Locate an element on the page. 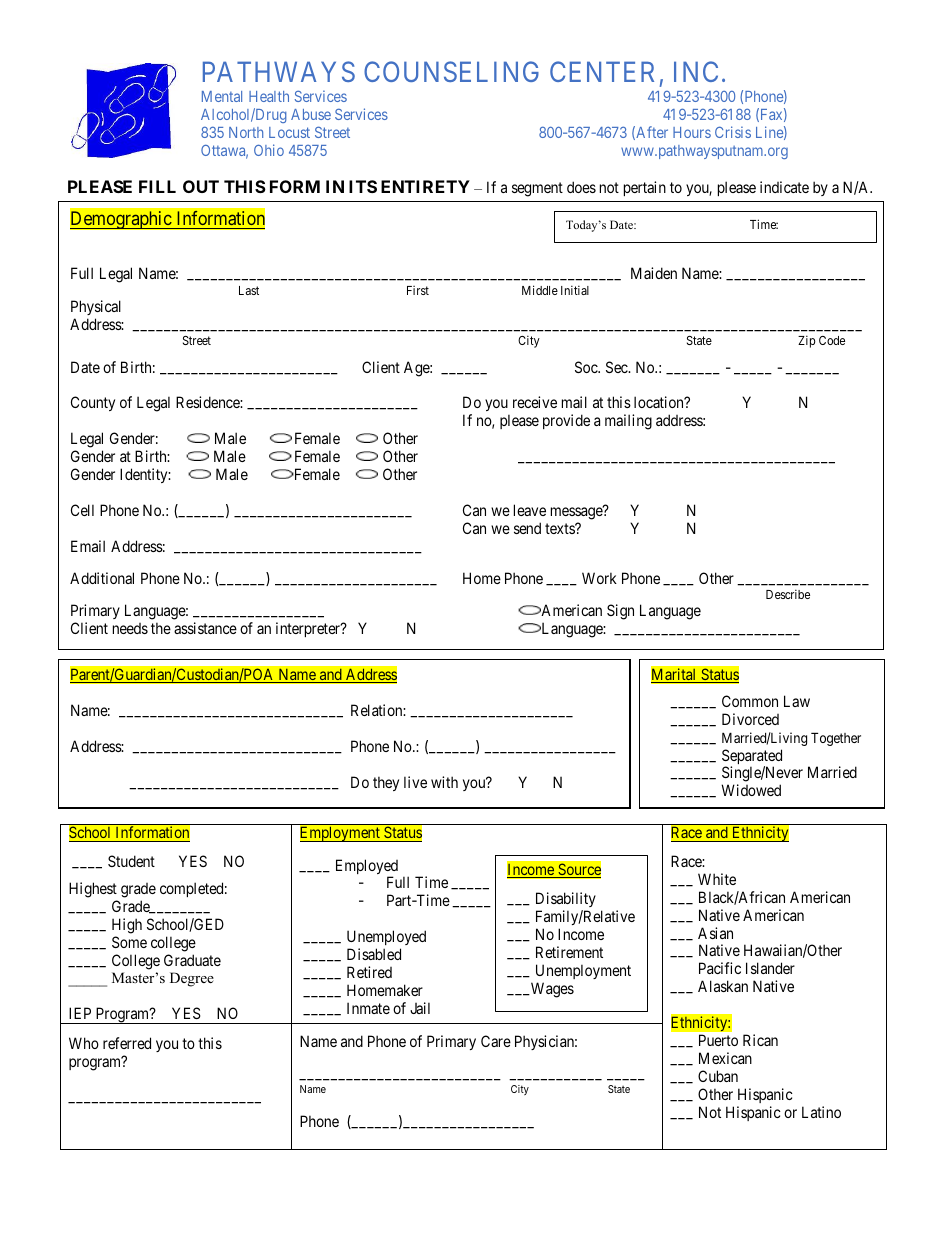 This document has height=1233, width=952. First is located at coordinates (418, 290).
